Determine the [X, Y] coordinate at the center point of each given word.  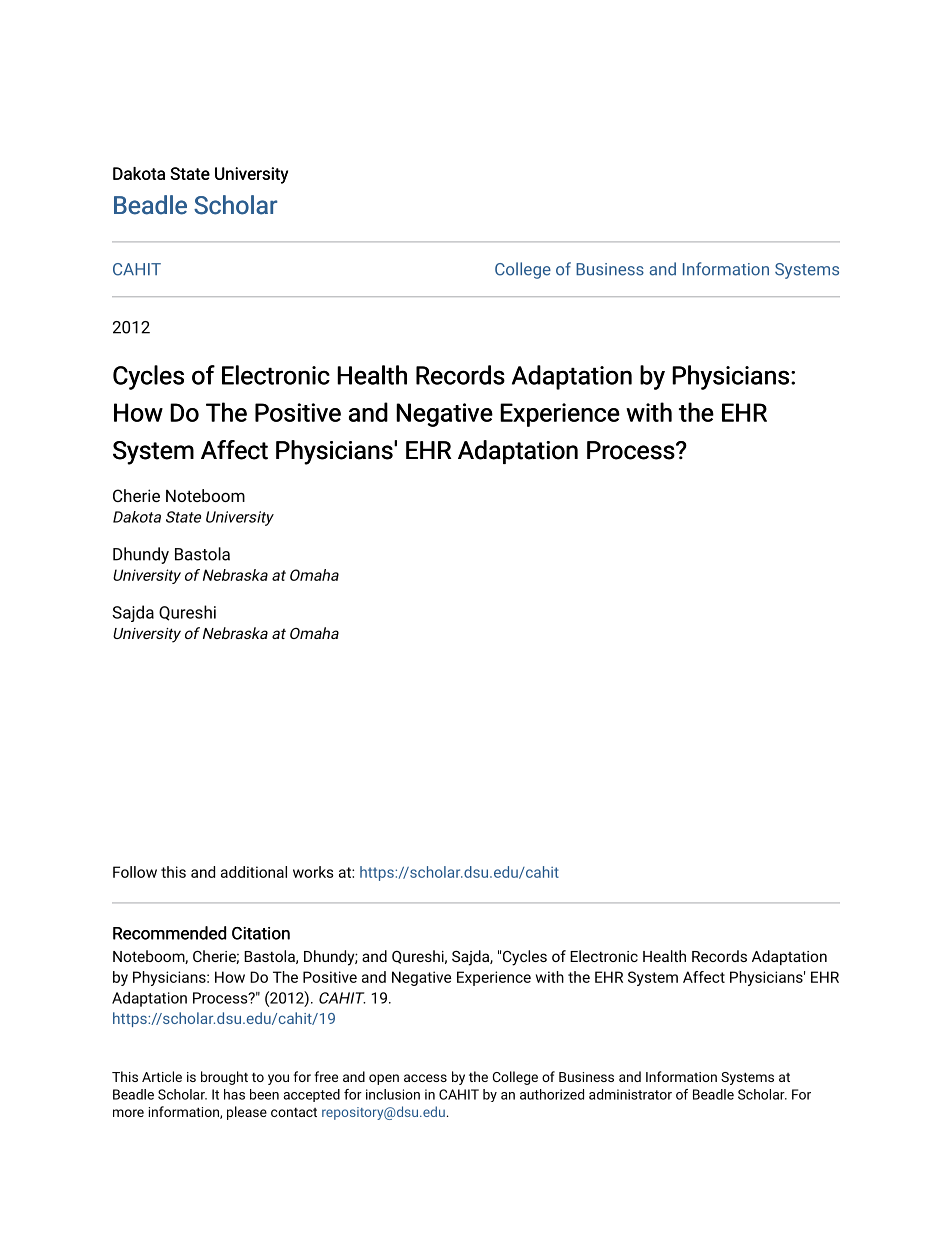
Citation [261, 933]
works [313, 872]
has [234, 1094]
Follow [135, 872]
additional [254, 872]
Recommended [169, 933]
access [425, 1078]
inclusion [393, 1094]
